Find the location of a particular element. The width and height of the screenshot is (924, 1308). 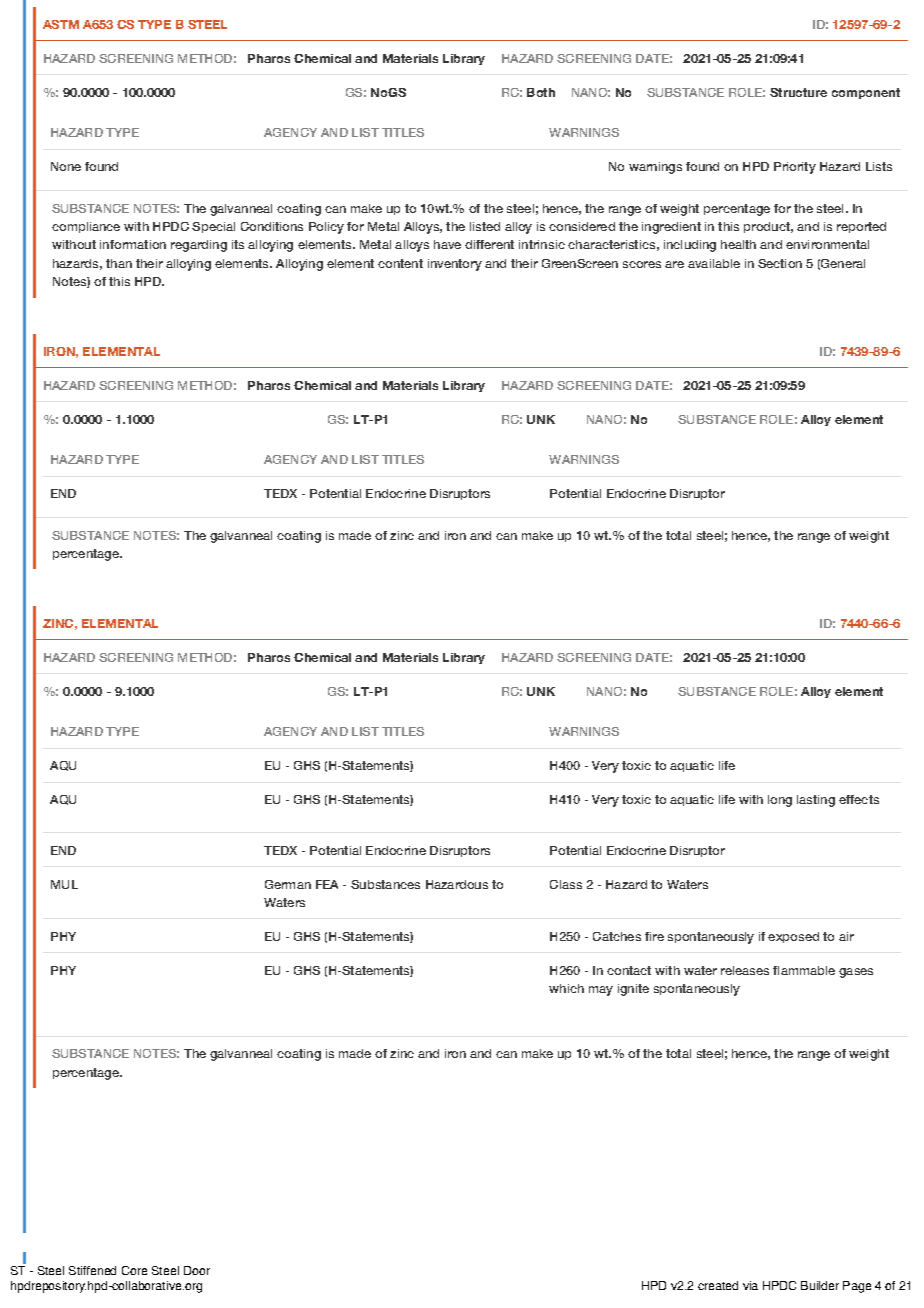

German is located at coordinates (288, 884).
